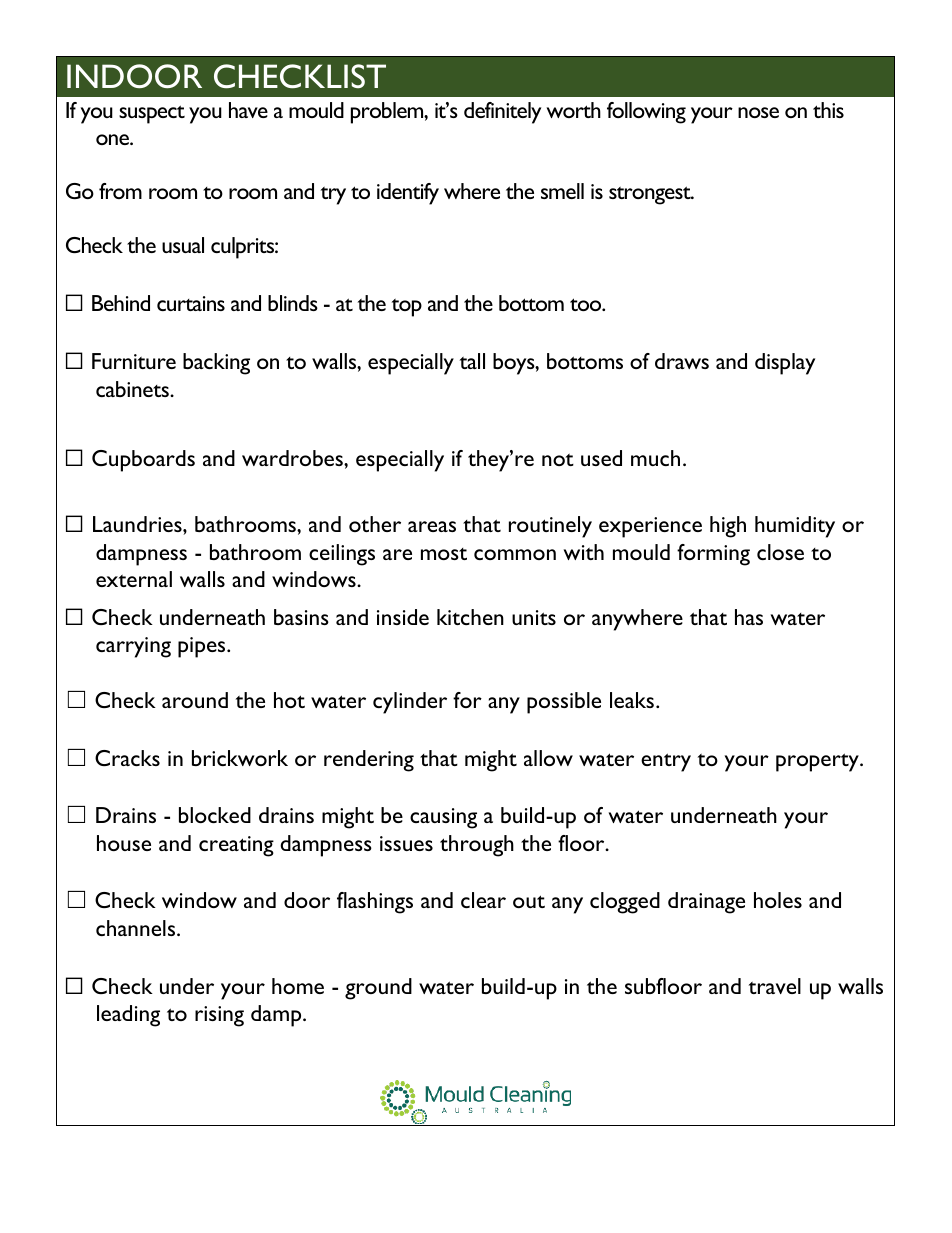 This page has width=952, height=1233. Describe the element at coordinates (818, 762) in the page. I see `property` at that location.
